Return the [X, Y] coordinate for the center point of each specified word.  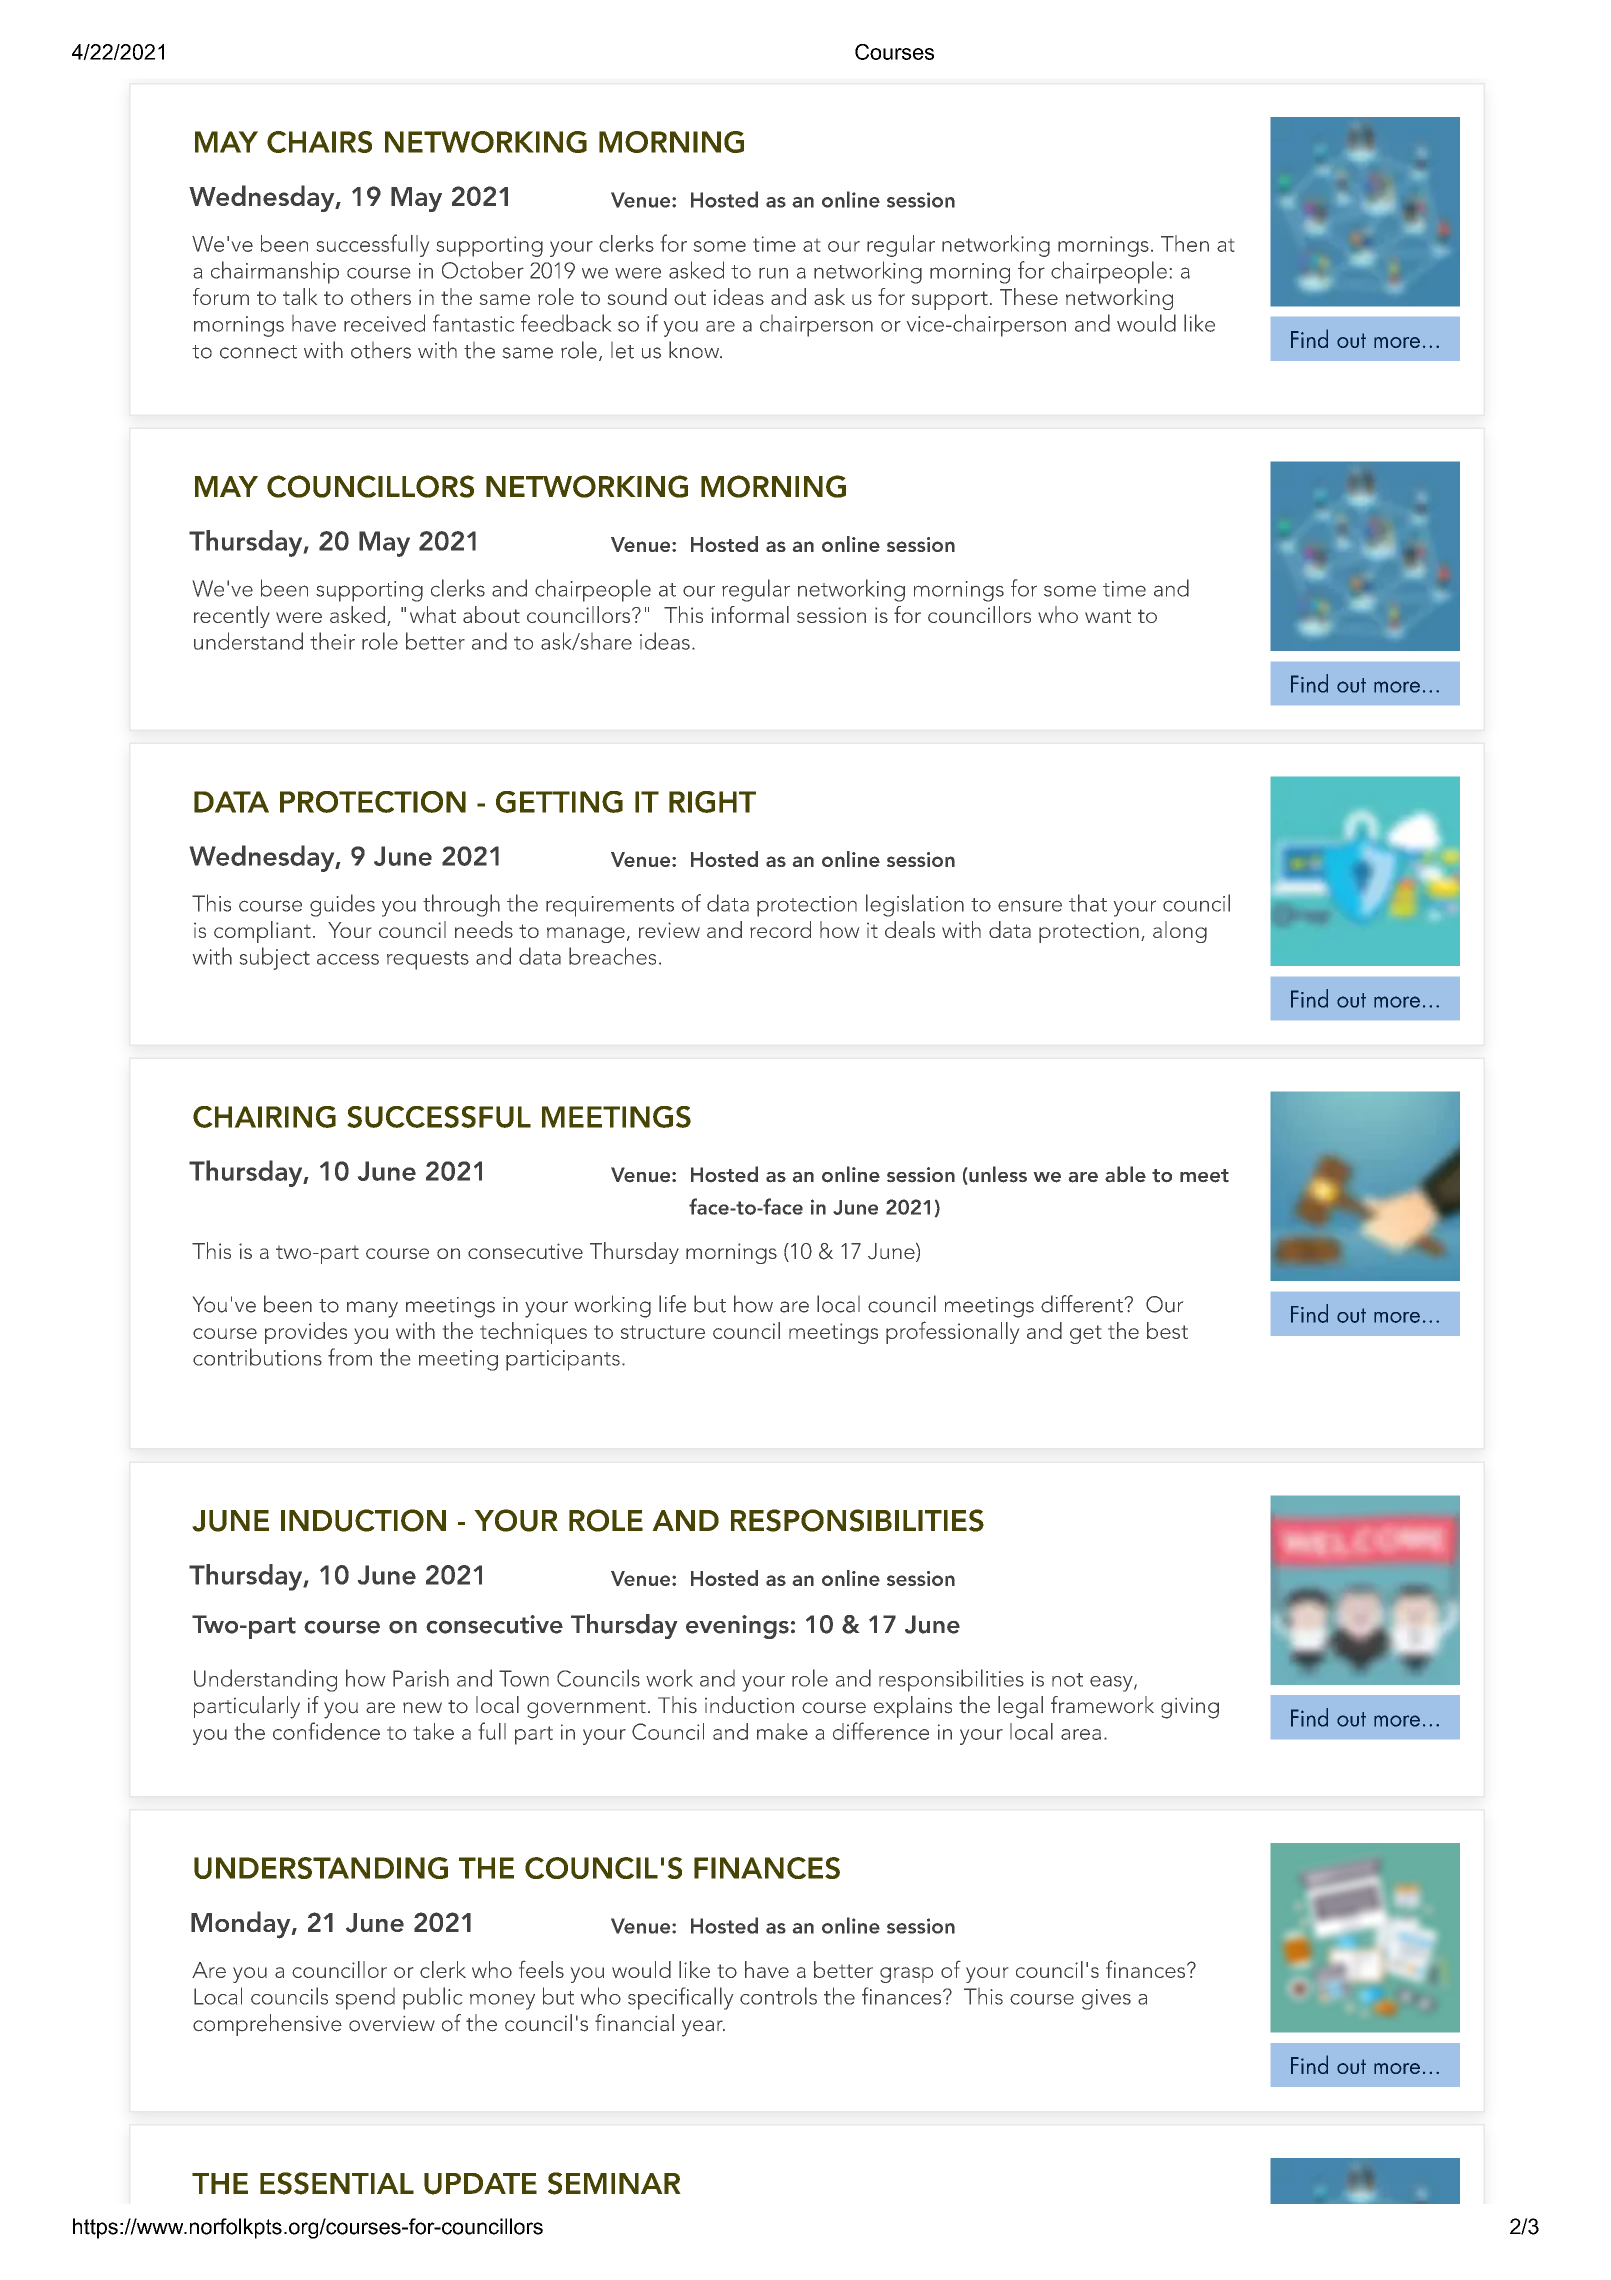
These [1029, 296]
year [703, 2028]
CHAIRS [319, 142]
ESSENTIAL [337, 2183]
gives [1106, 1999]
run [773, 273]
